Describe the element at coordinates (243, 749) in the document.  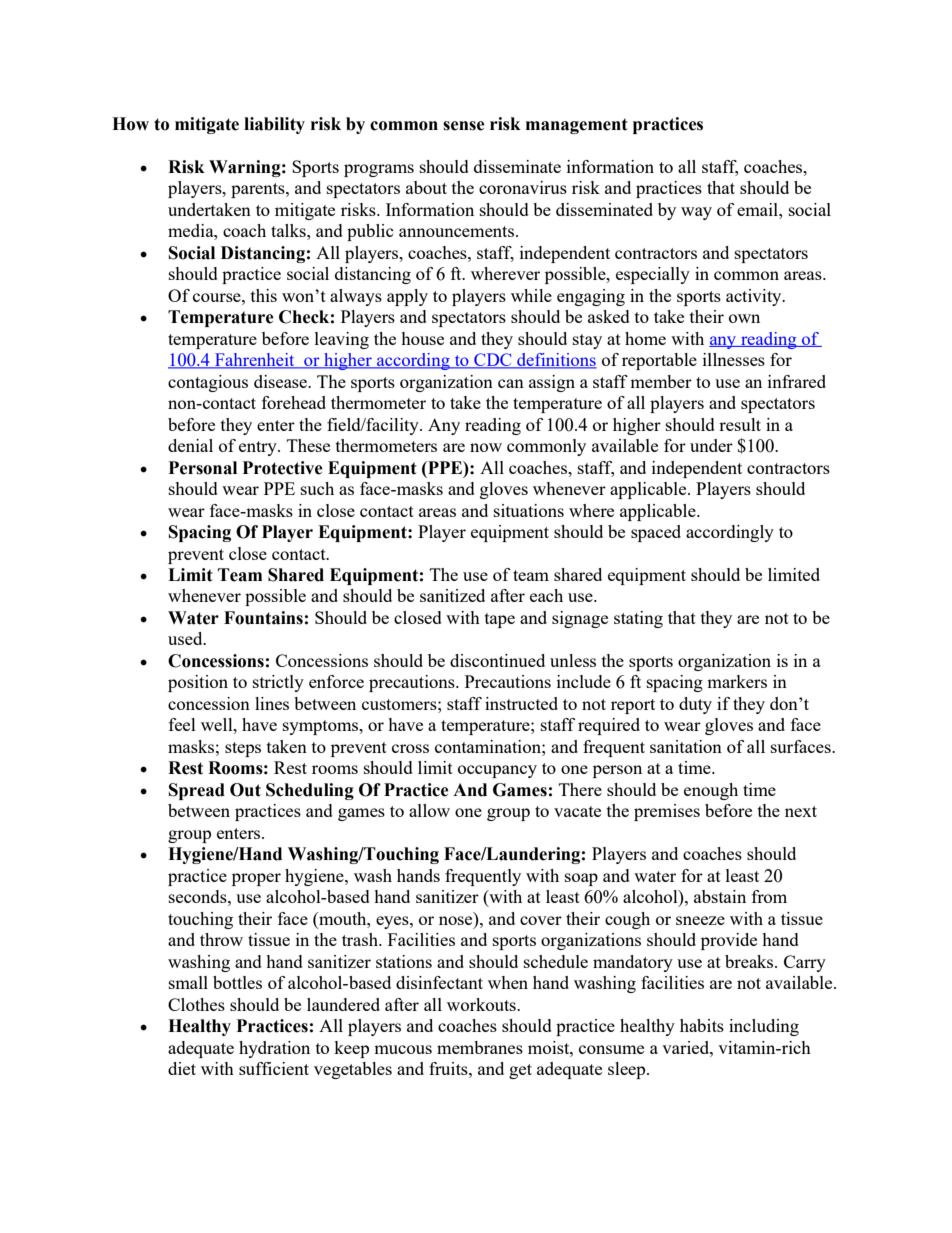
I see `steps` at that location.
